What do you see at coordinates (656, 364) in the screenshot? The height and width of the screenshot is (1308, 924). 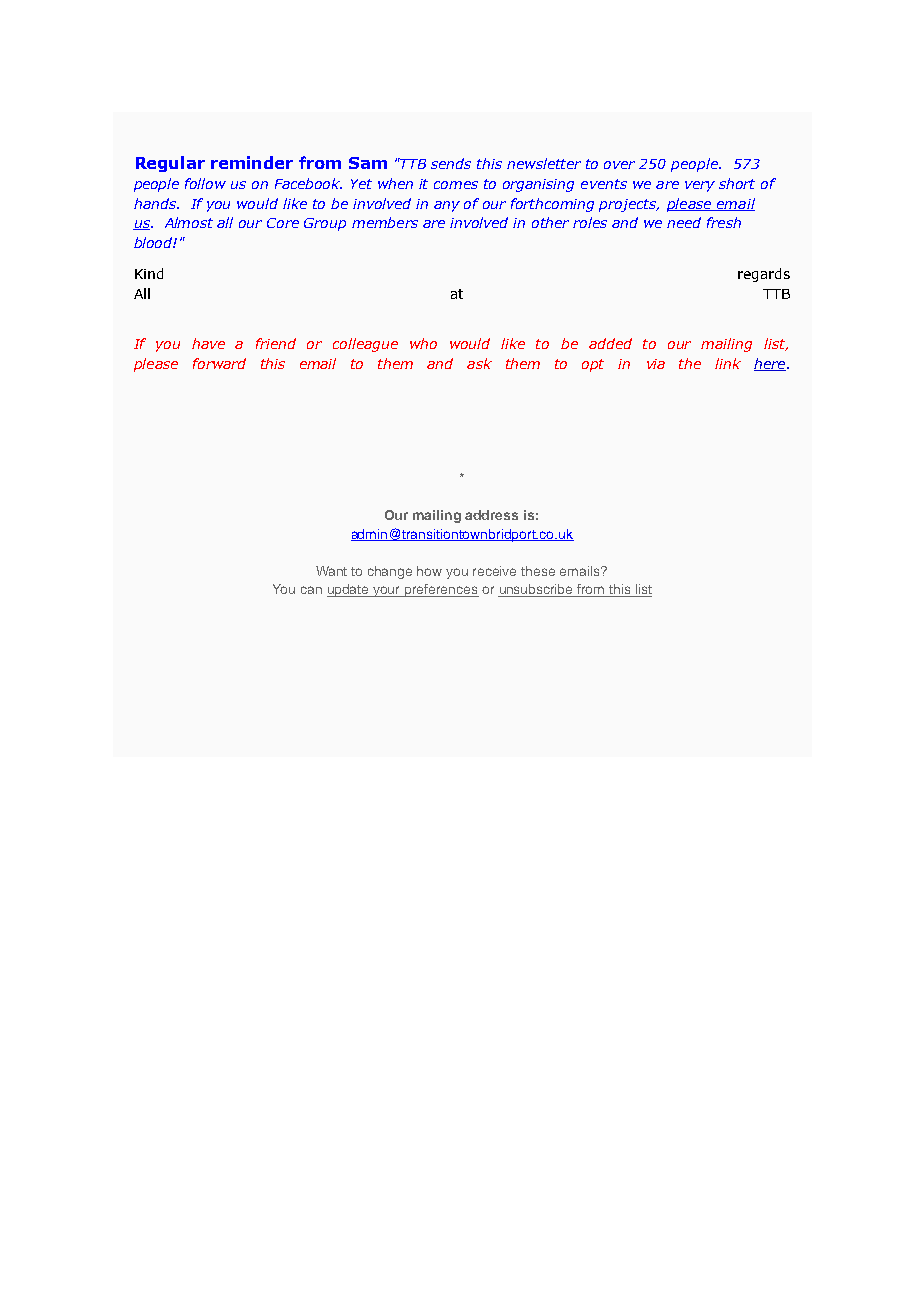 I see `via` at bounding box center [656, 364].
